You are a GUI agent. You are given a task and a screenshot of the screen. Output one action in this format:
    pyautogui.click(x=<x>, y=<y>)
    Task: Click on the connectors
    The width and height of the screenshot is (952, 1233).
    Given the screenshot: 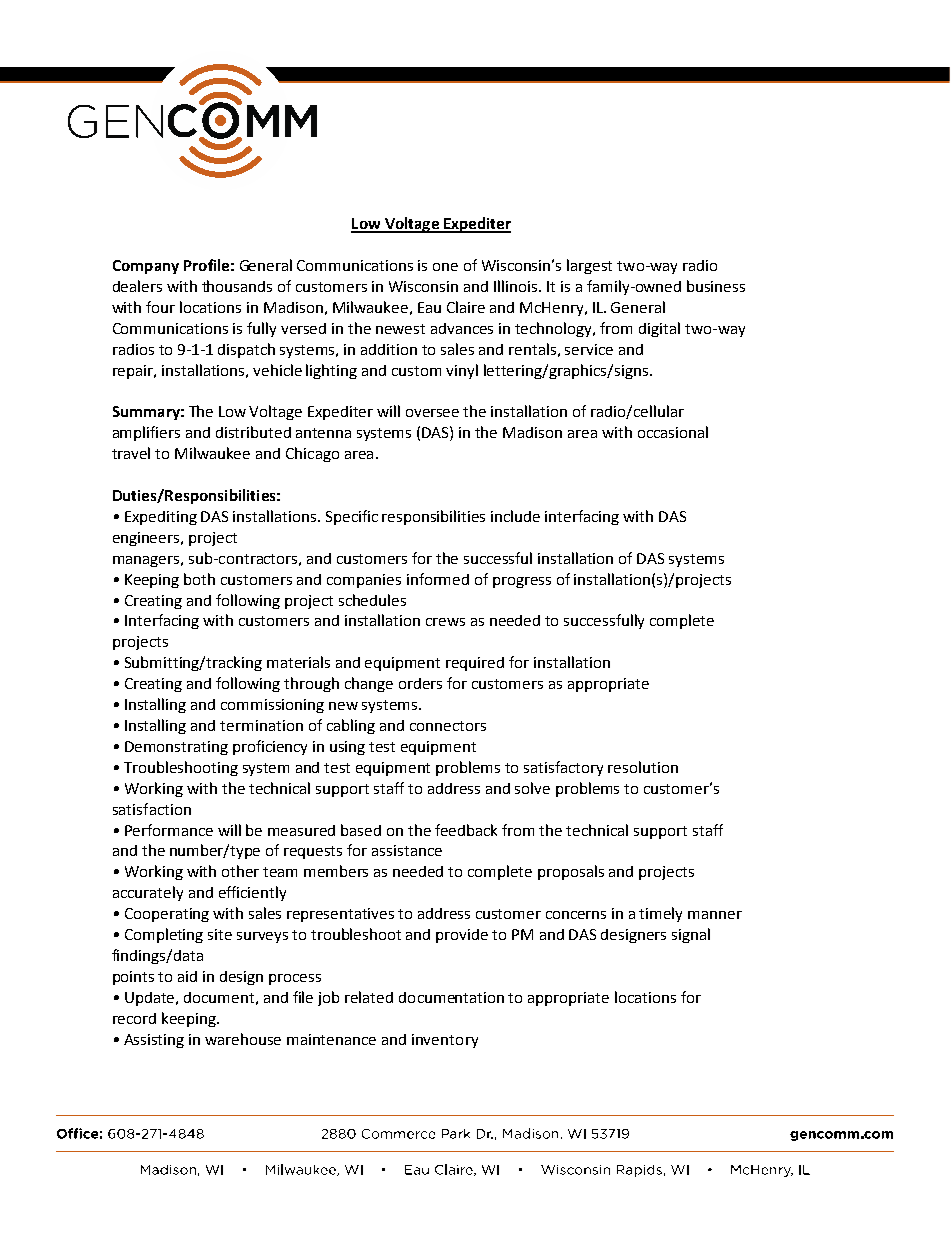 What is the action you would take?
    pyautogui.click(x=448, y=726)
